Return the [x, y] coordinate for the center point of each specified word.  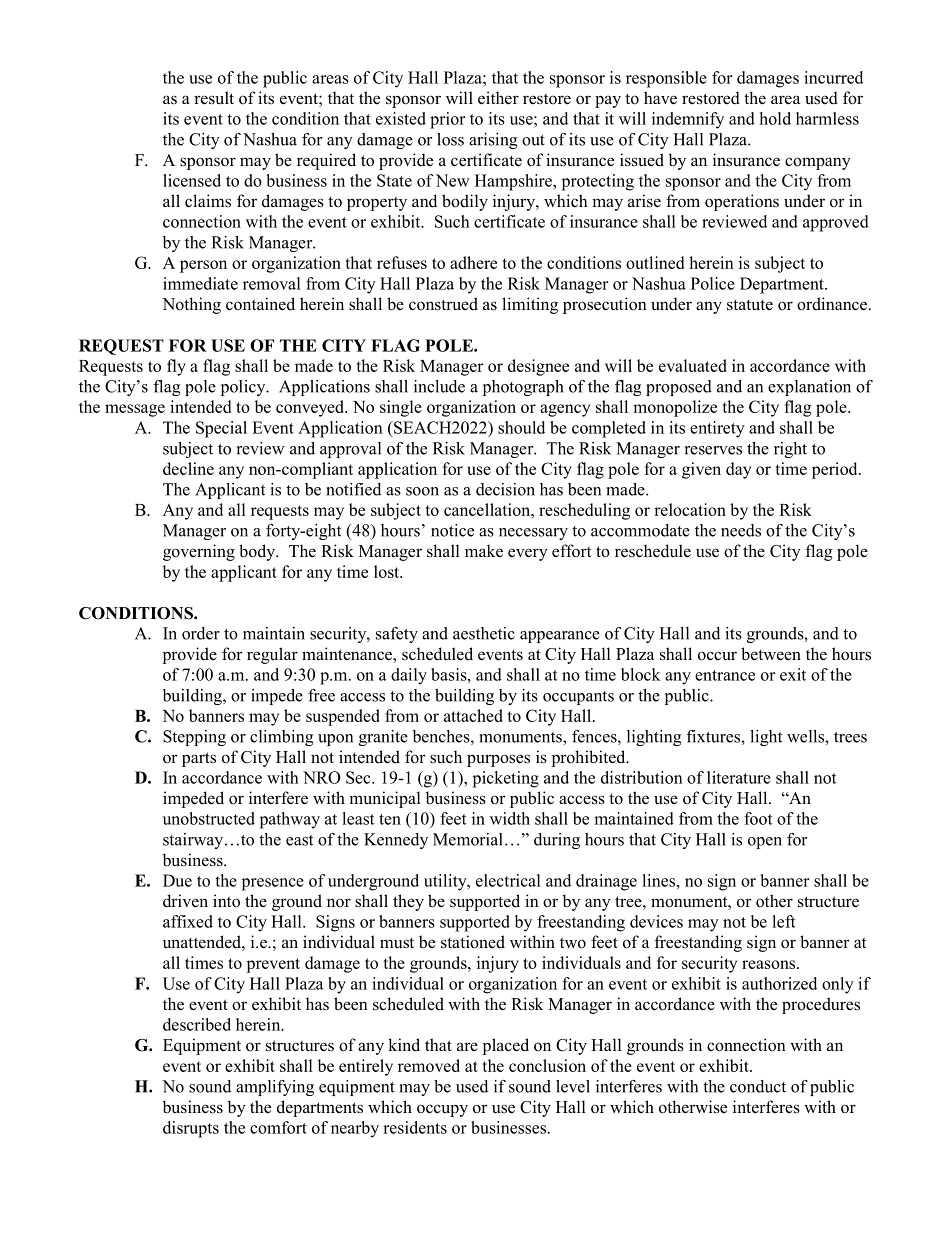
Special [221, 429]
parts [199, 759]
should [521, 427]
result [214, 98]
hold [775, 118]
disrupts [191, 1129]
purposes [498, 760]
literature [739, 777]
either [498, 98]
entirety [717, 429]
